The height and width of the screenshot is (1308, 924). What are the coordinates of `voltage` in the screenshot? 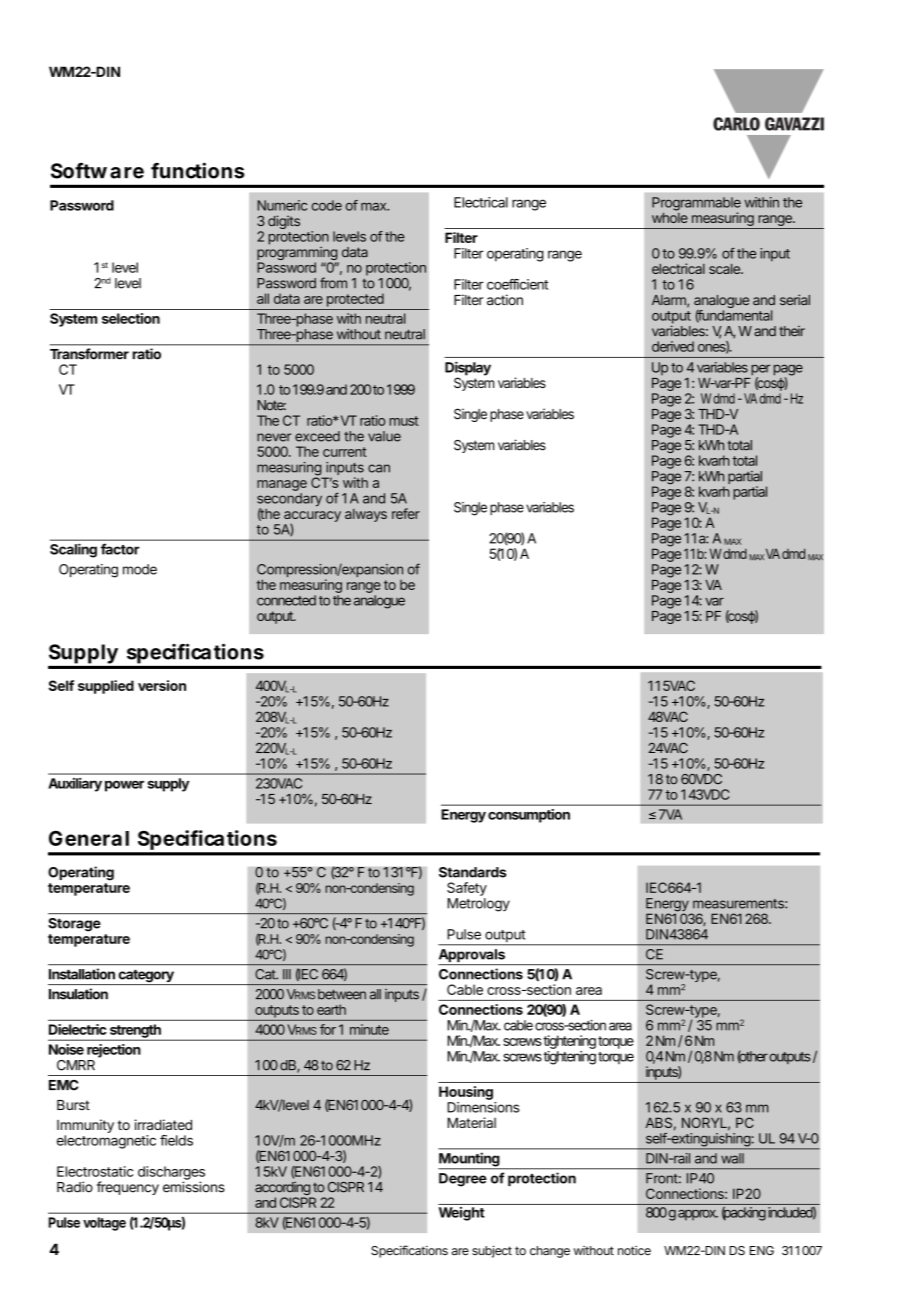 It's located at (104, 1224).
